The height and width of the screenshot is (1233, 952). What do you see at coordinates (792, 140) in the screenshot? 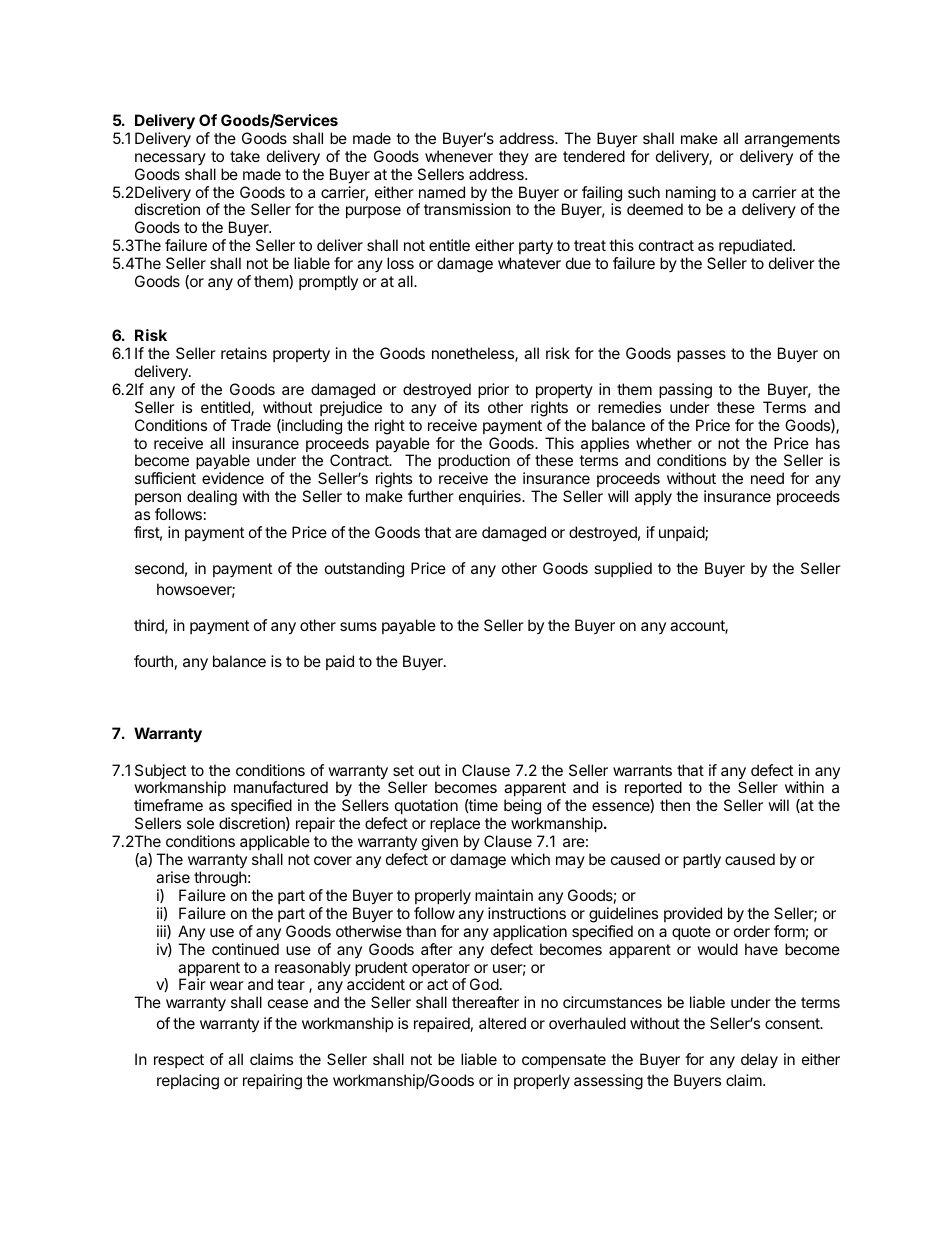
I see `arrangements` at bounding box center [792, 140].
